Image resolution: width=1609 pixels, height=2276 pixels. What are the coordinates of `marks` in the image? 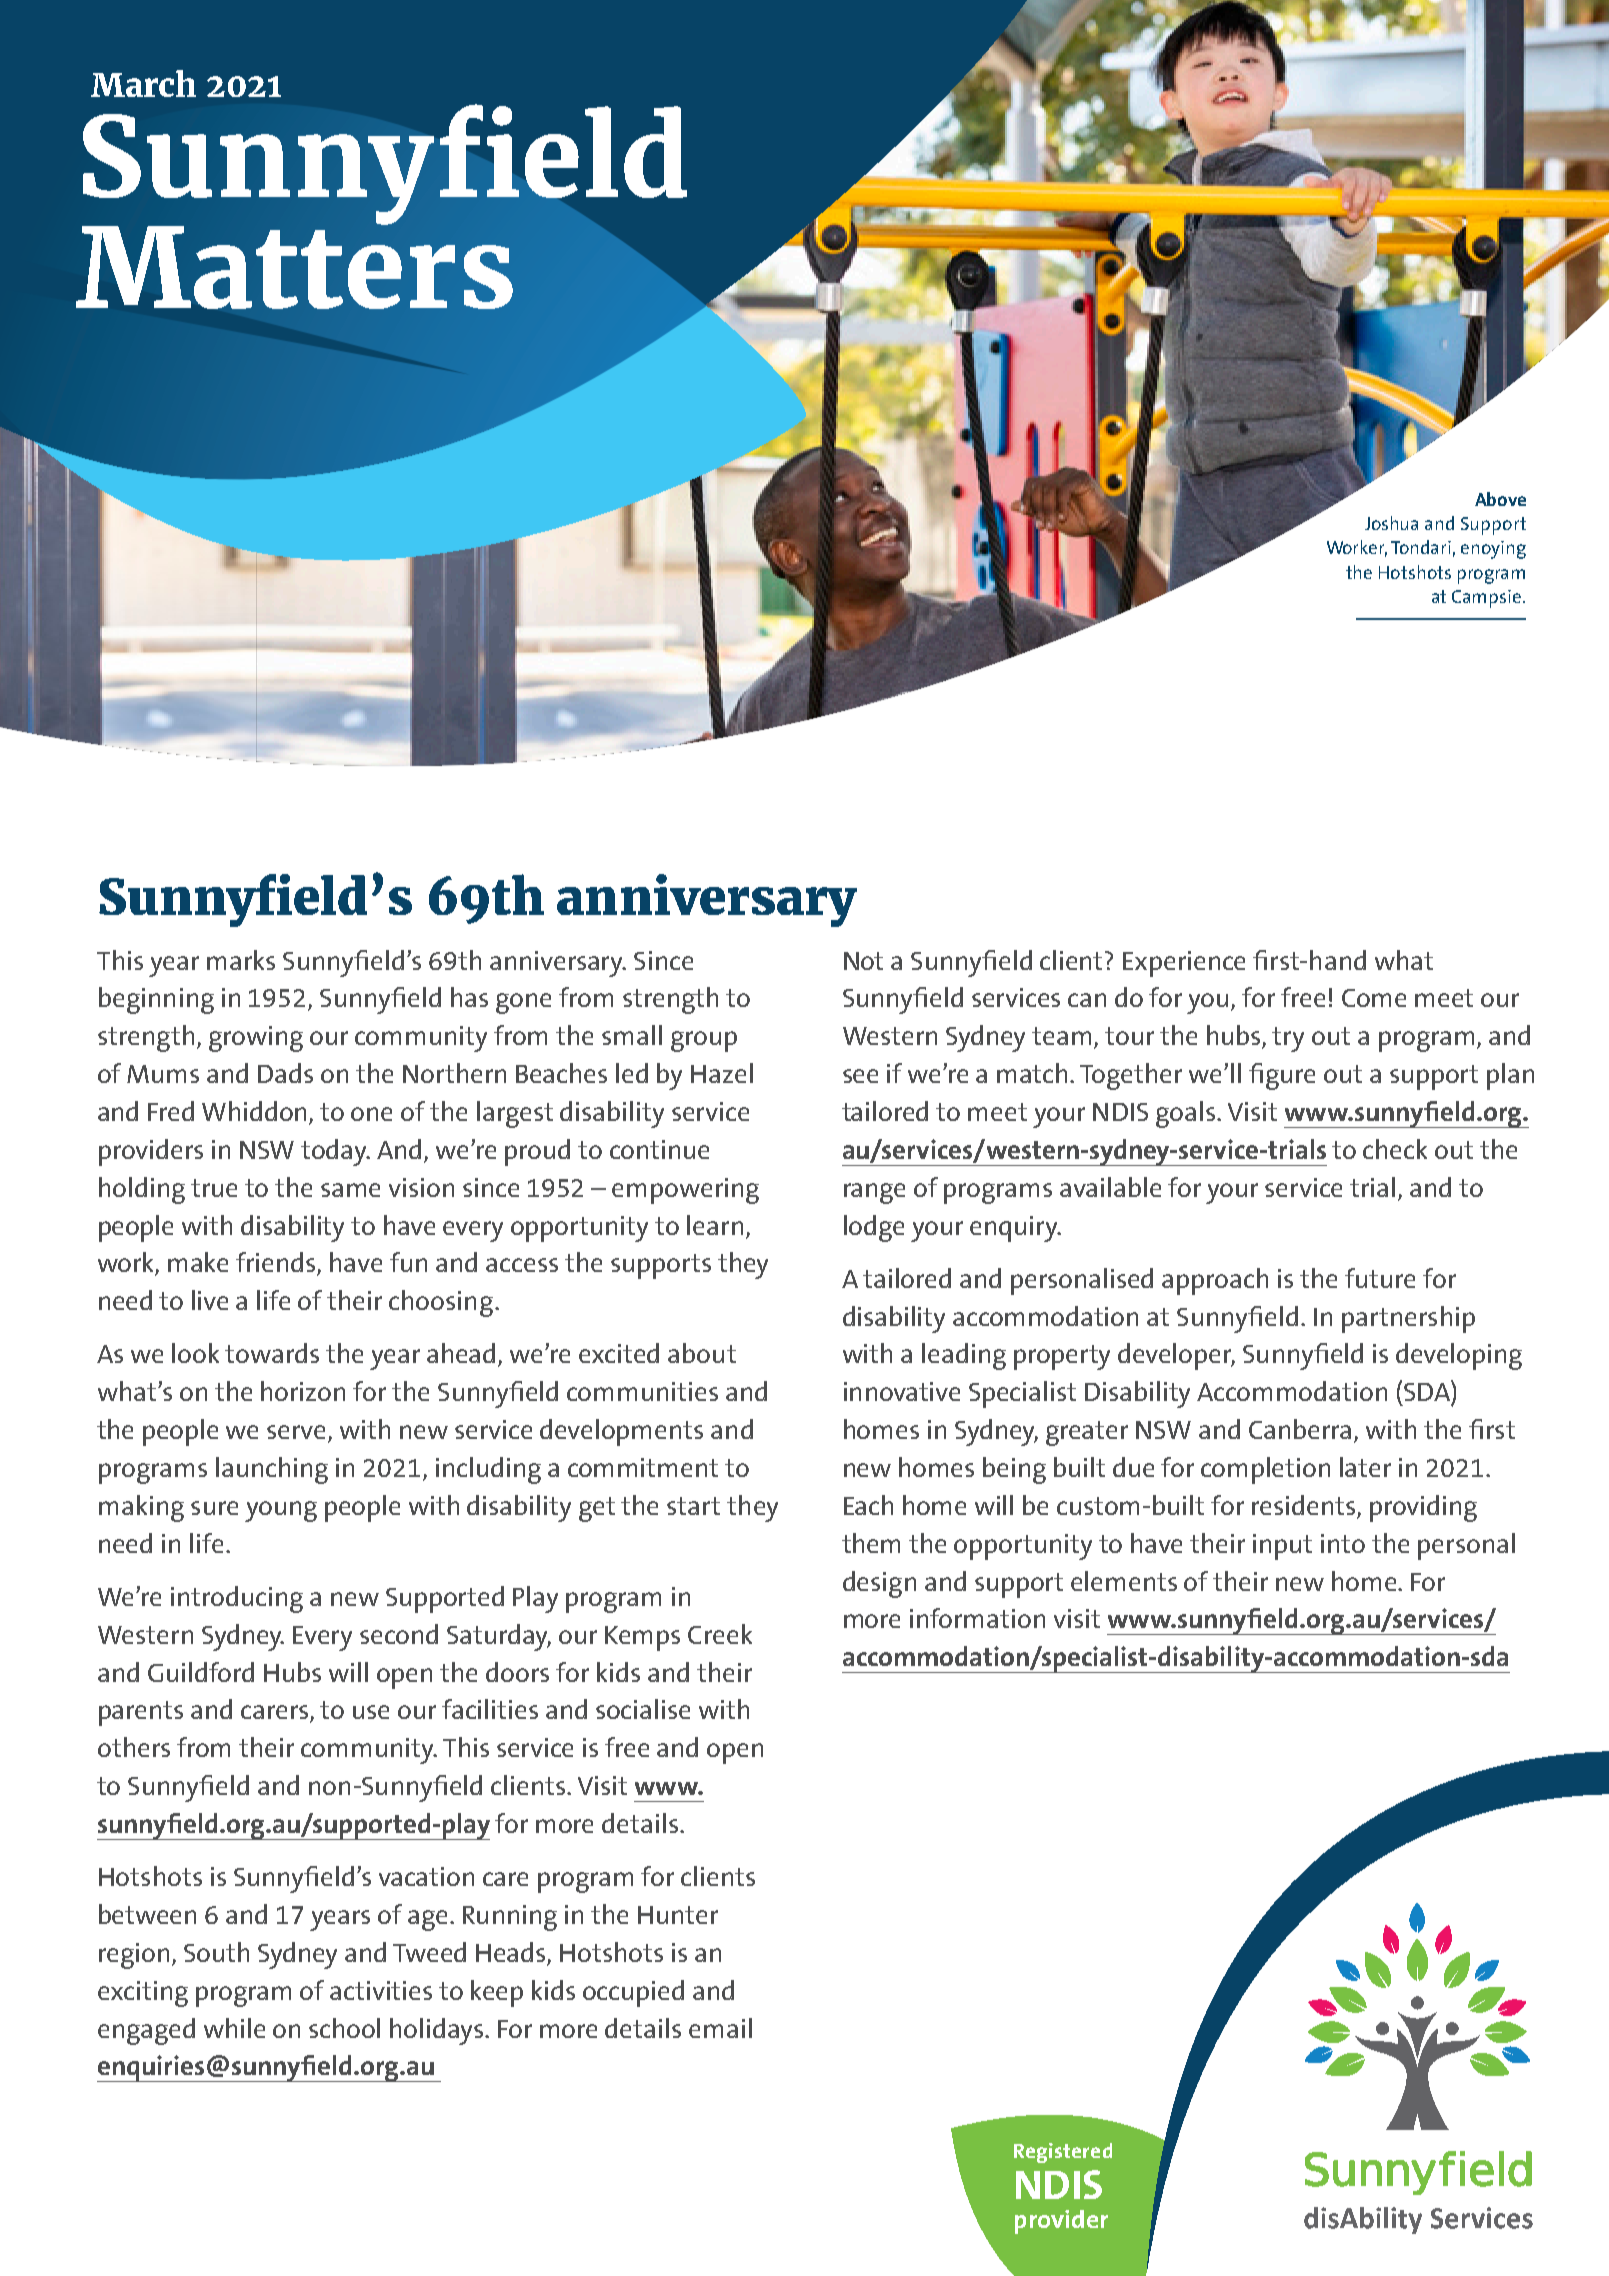 It's located at (241, 960).
